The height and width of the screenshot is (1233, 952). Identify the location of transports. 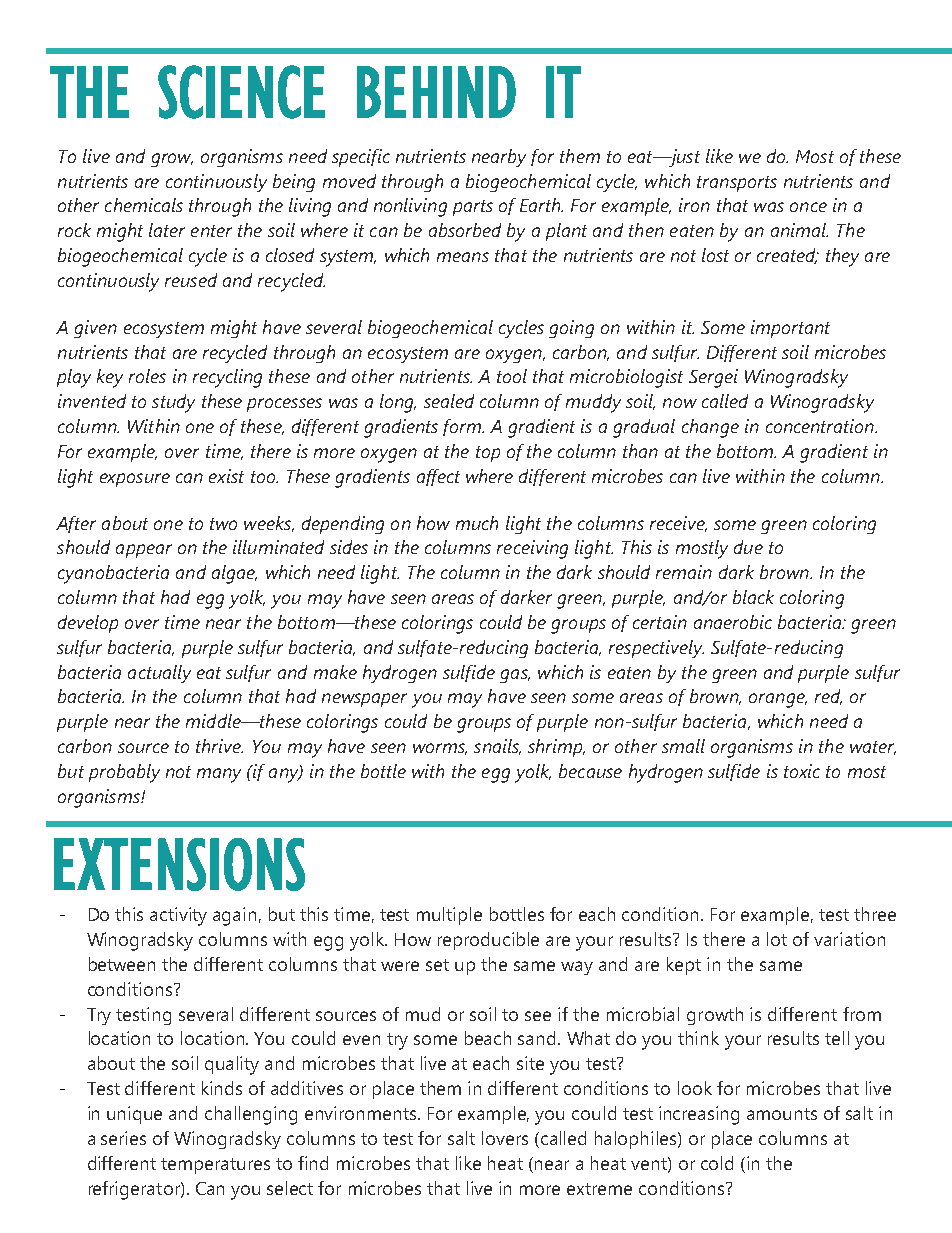
(737, 184).
